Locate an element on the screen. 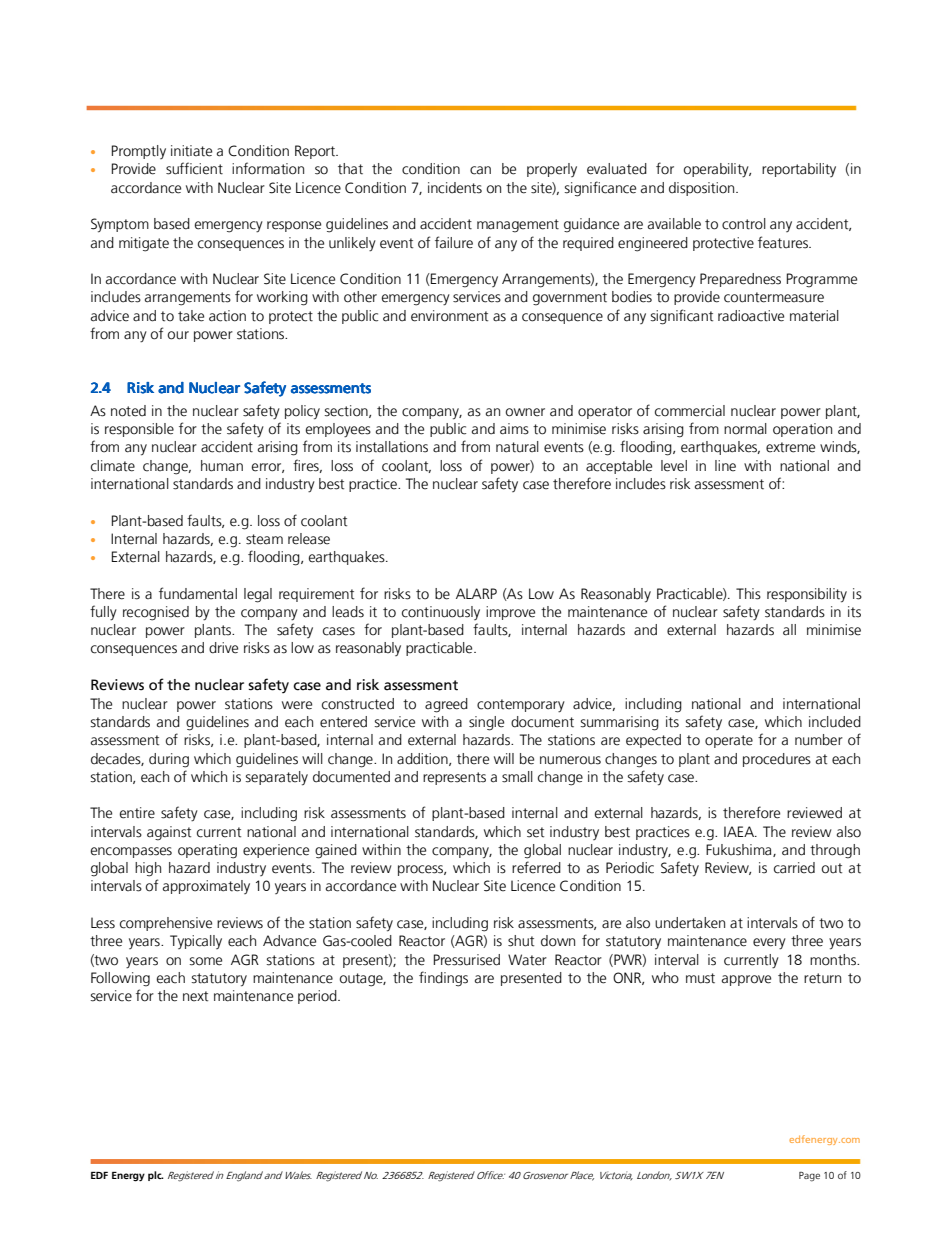 This screenshot has height=1233, width=952. sufficient is located at coordinates (194, 168).
